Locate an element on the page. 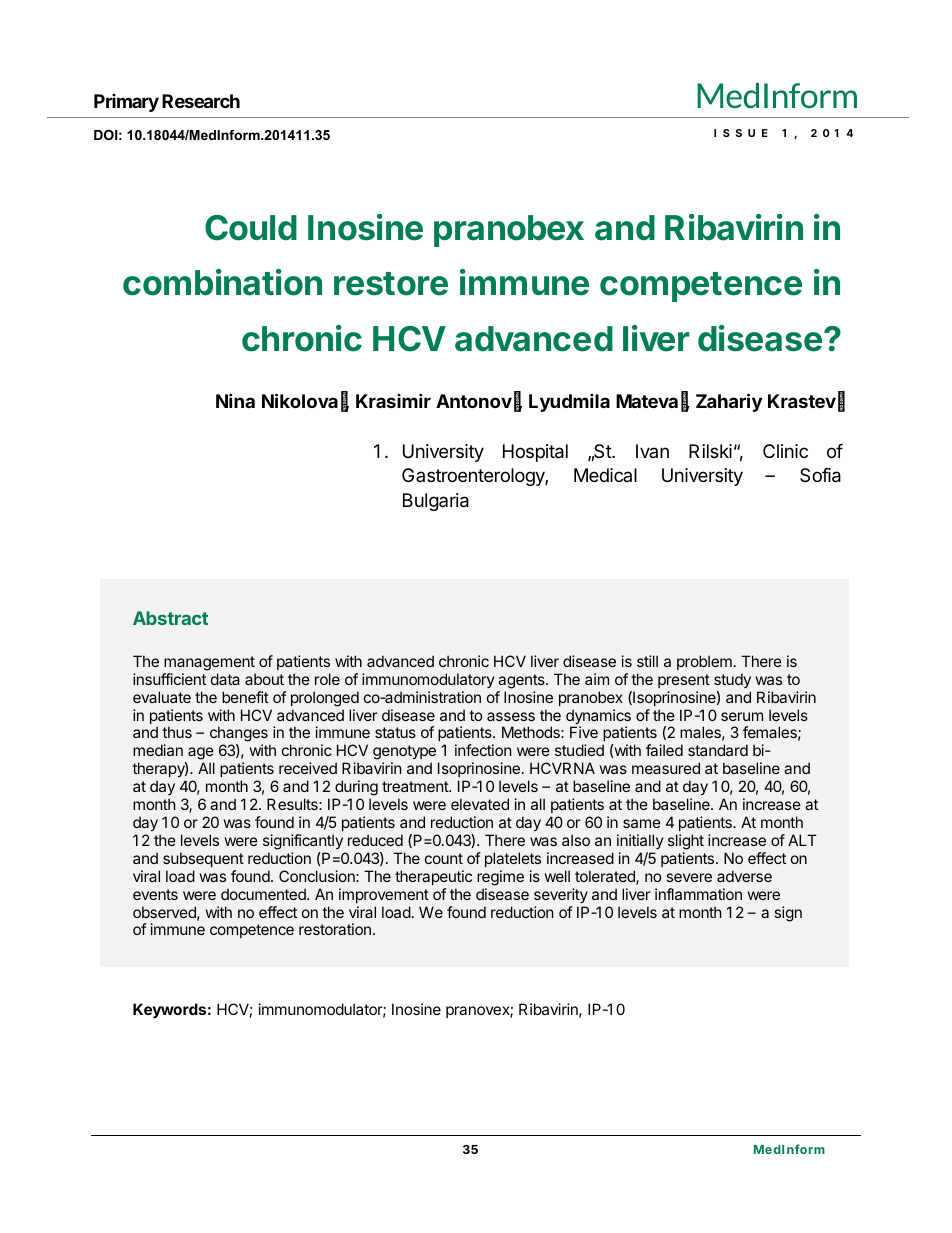 This image has width=952, height=1233. Research is located at coordinates (201, 101).
